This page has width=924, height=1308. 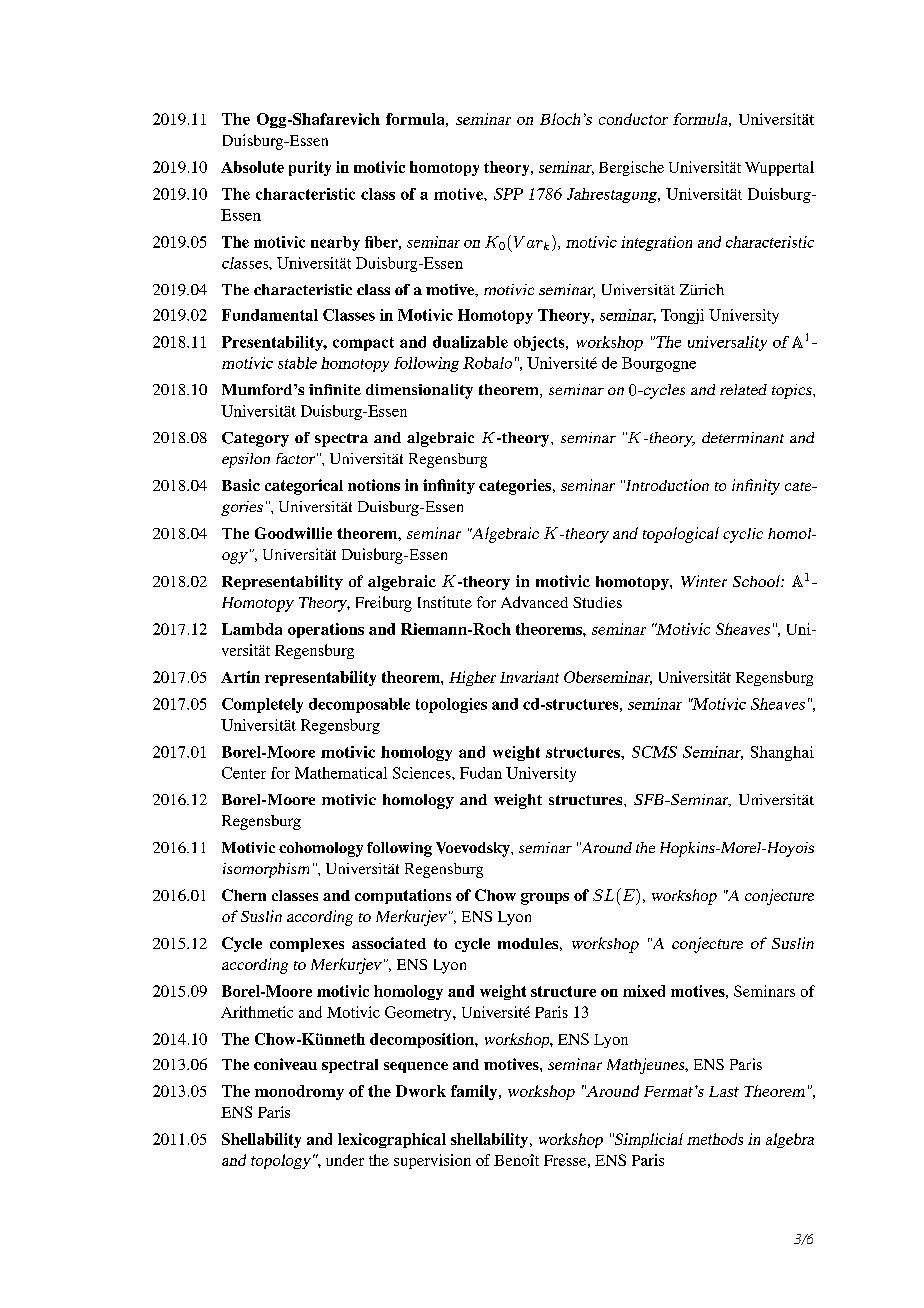 I want to click on SPP, so click(x=508, y=194).
